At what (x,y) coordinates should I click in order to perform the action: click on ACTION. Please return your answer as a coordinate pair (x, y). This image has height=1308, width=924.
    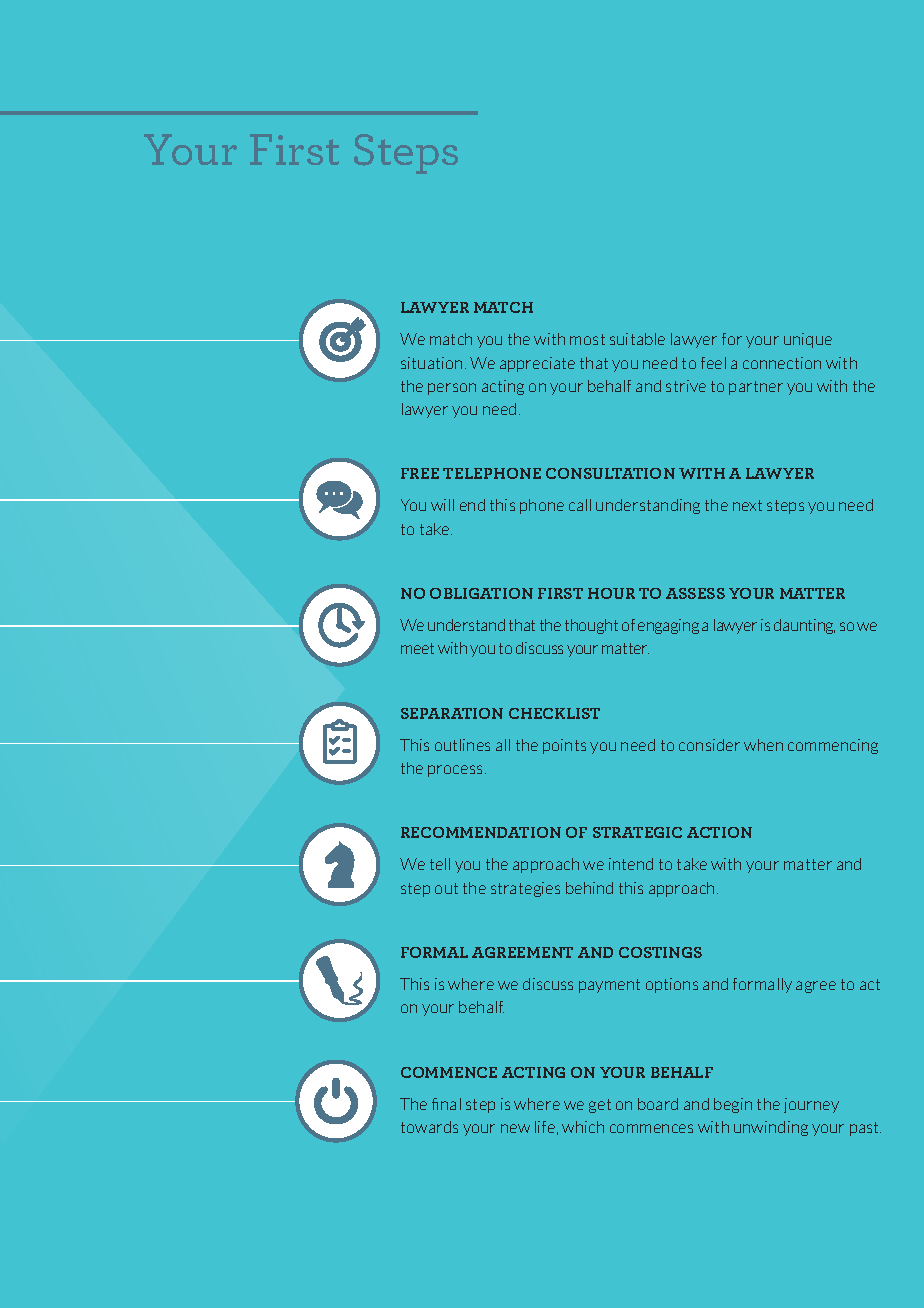
    Looking at the image, I should click on (719, 832).
